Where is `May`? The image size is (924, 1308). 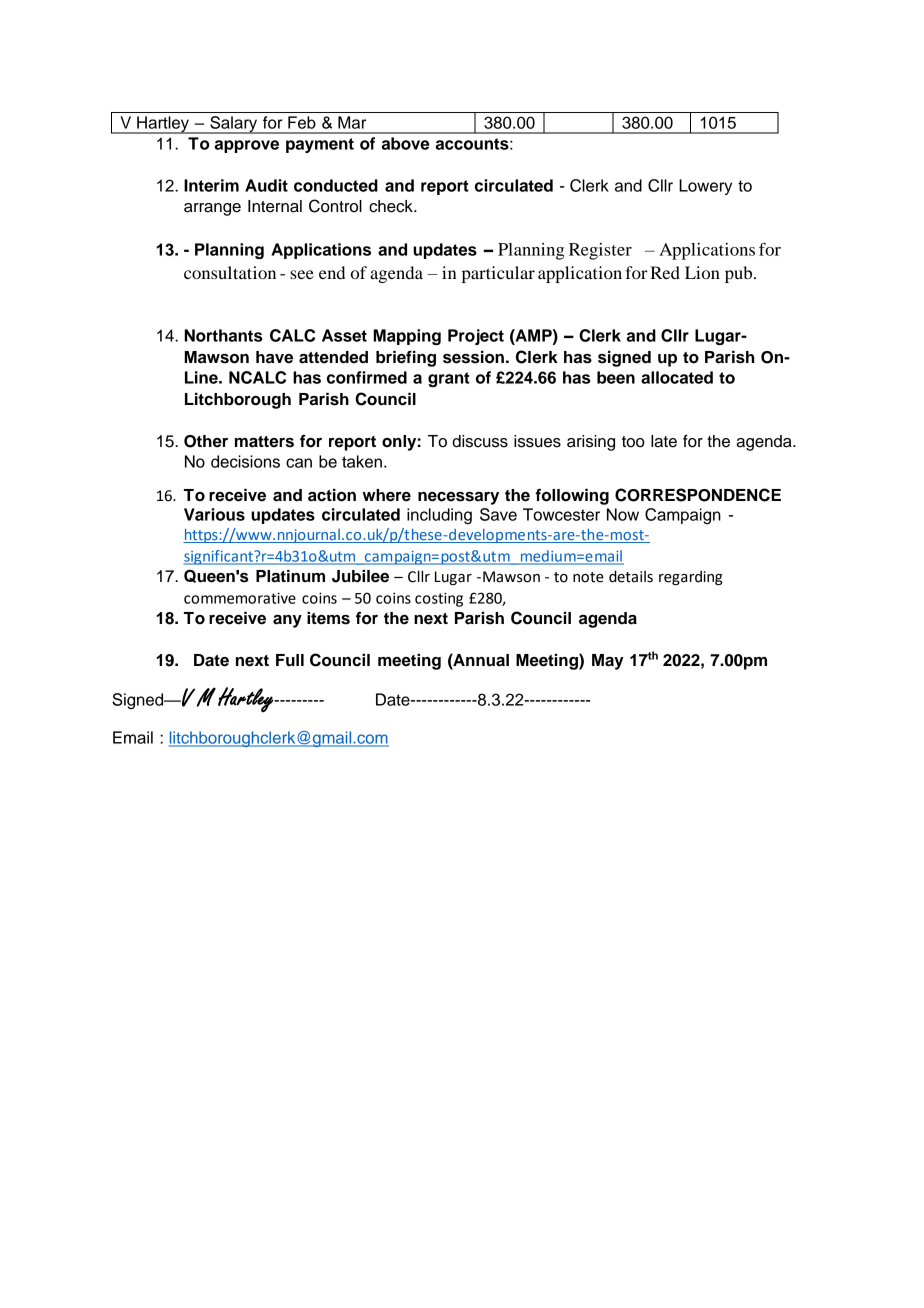
May is located at coordinates (608, 662).
